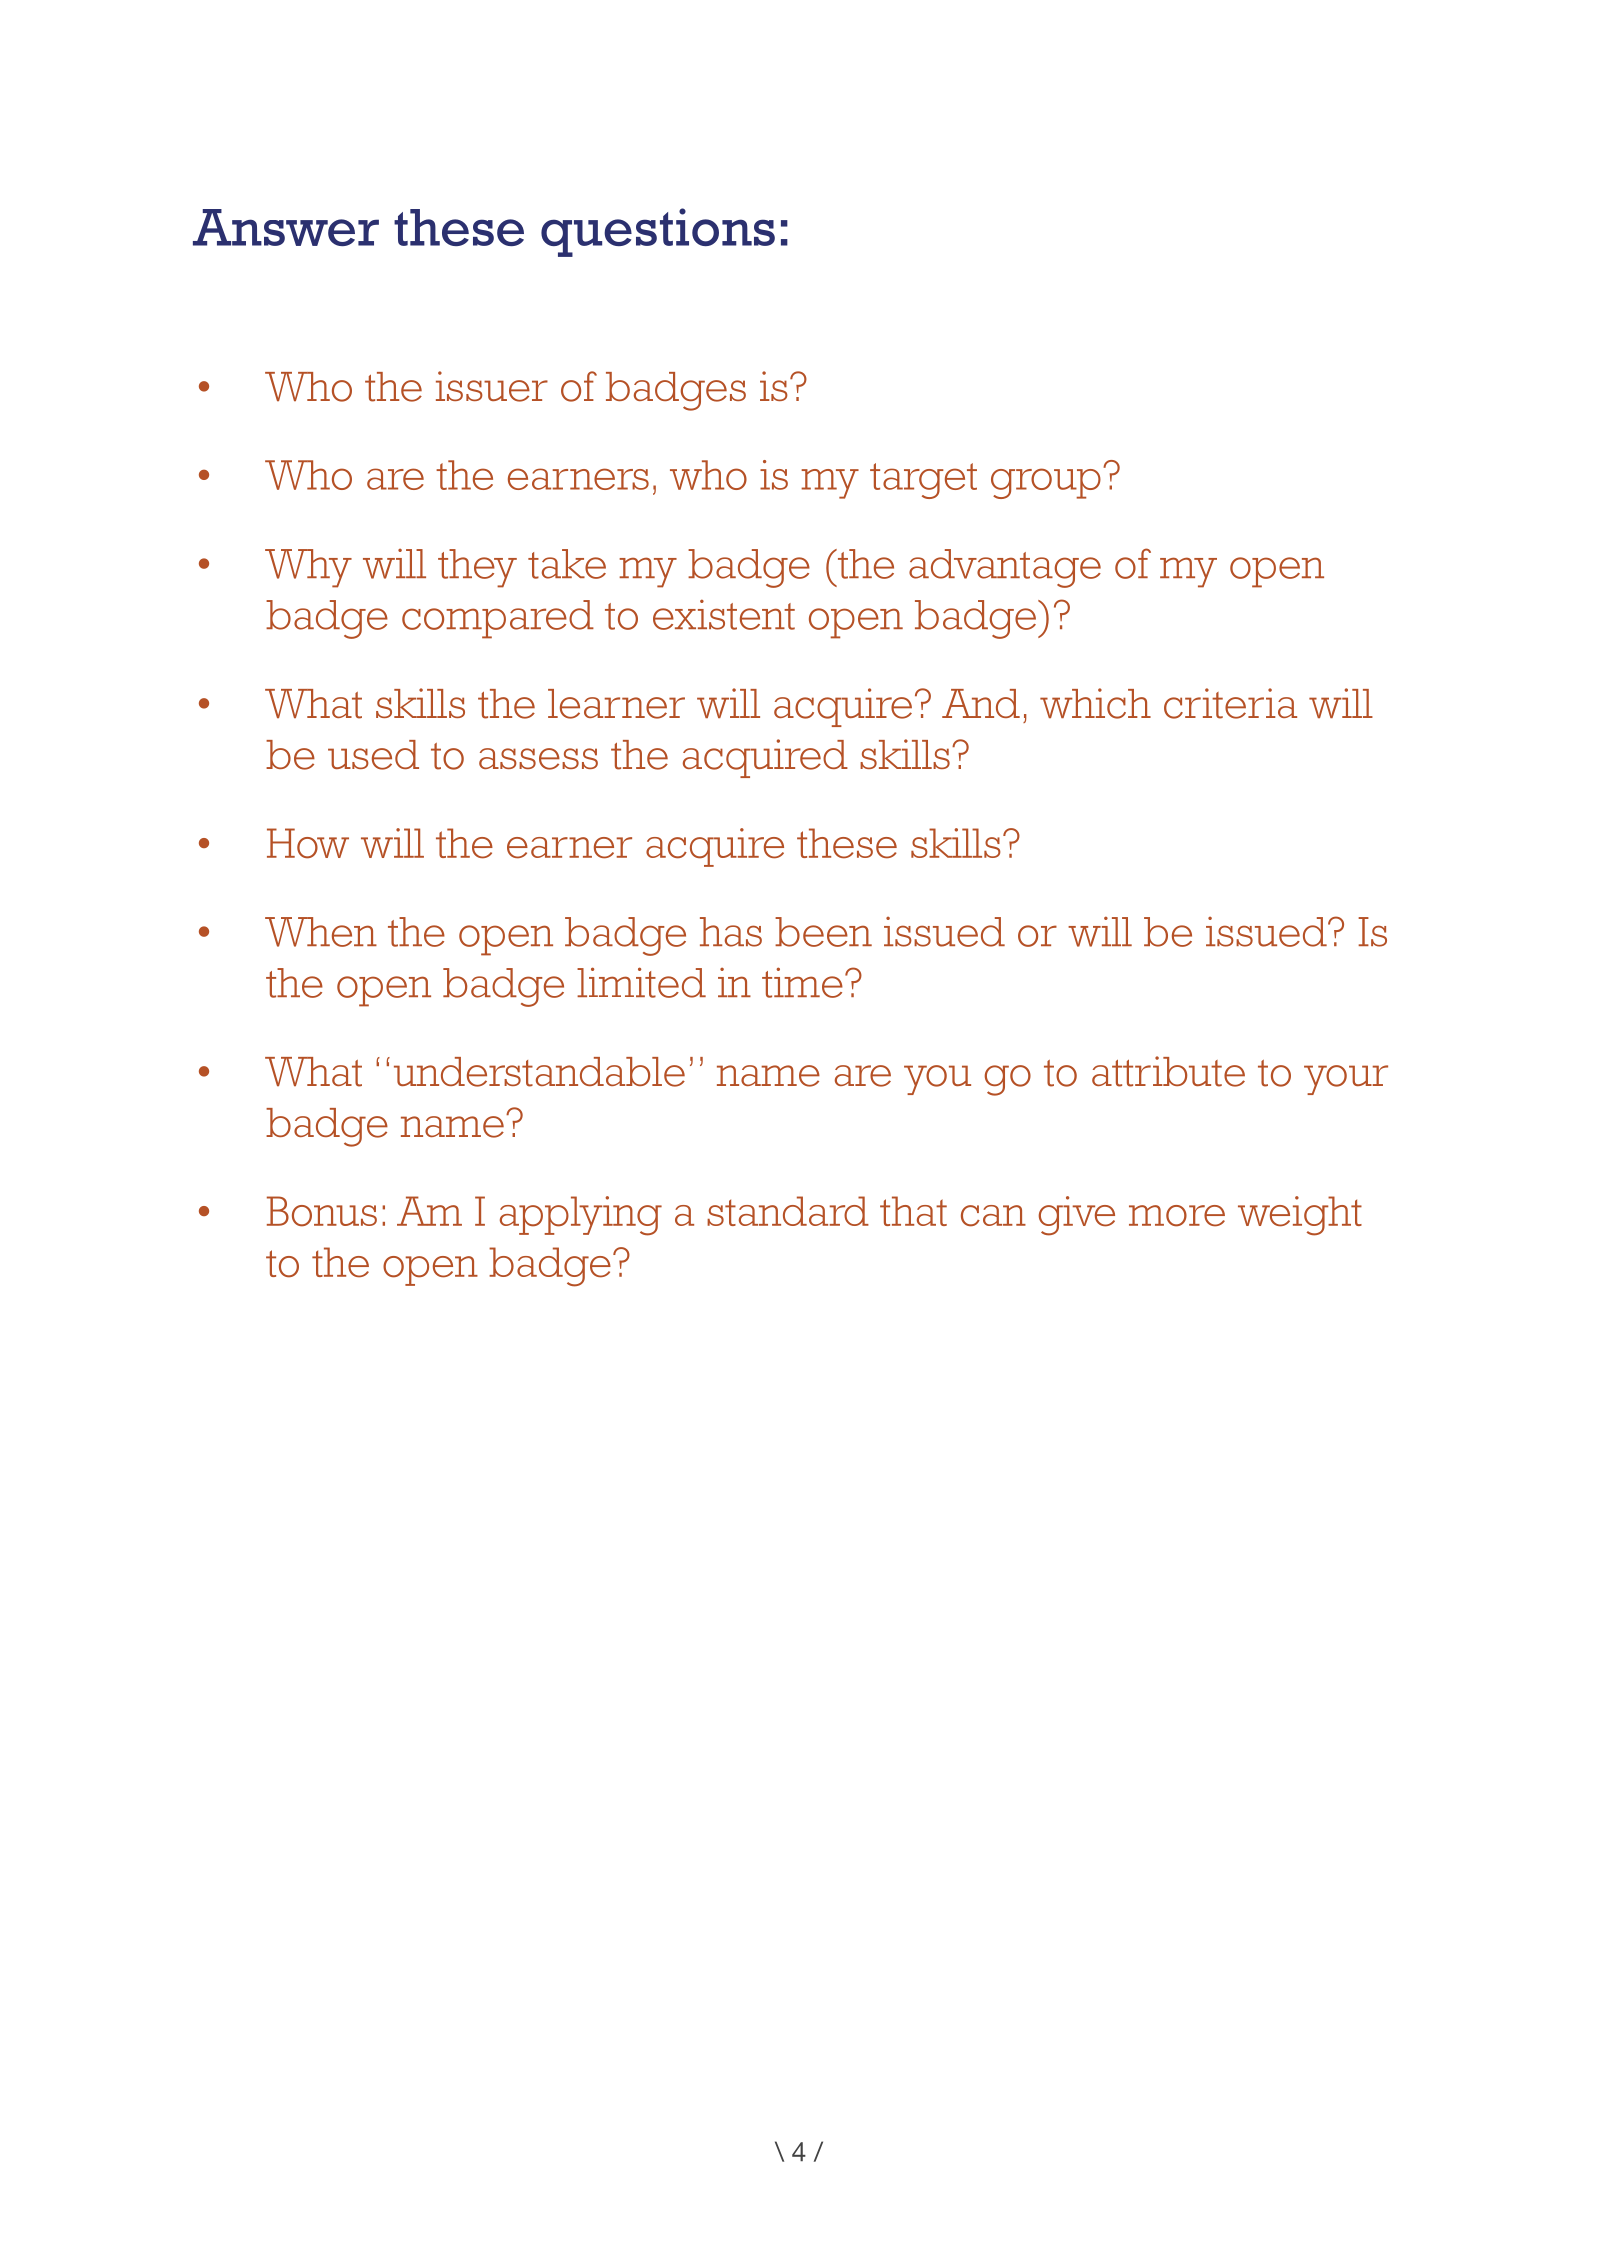  What do you see at coordinates (322, 1211) in the screenshot?
I see `Bonus` at bounding box center [322, 1211].
